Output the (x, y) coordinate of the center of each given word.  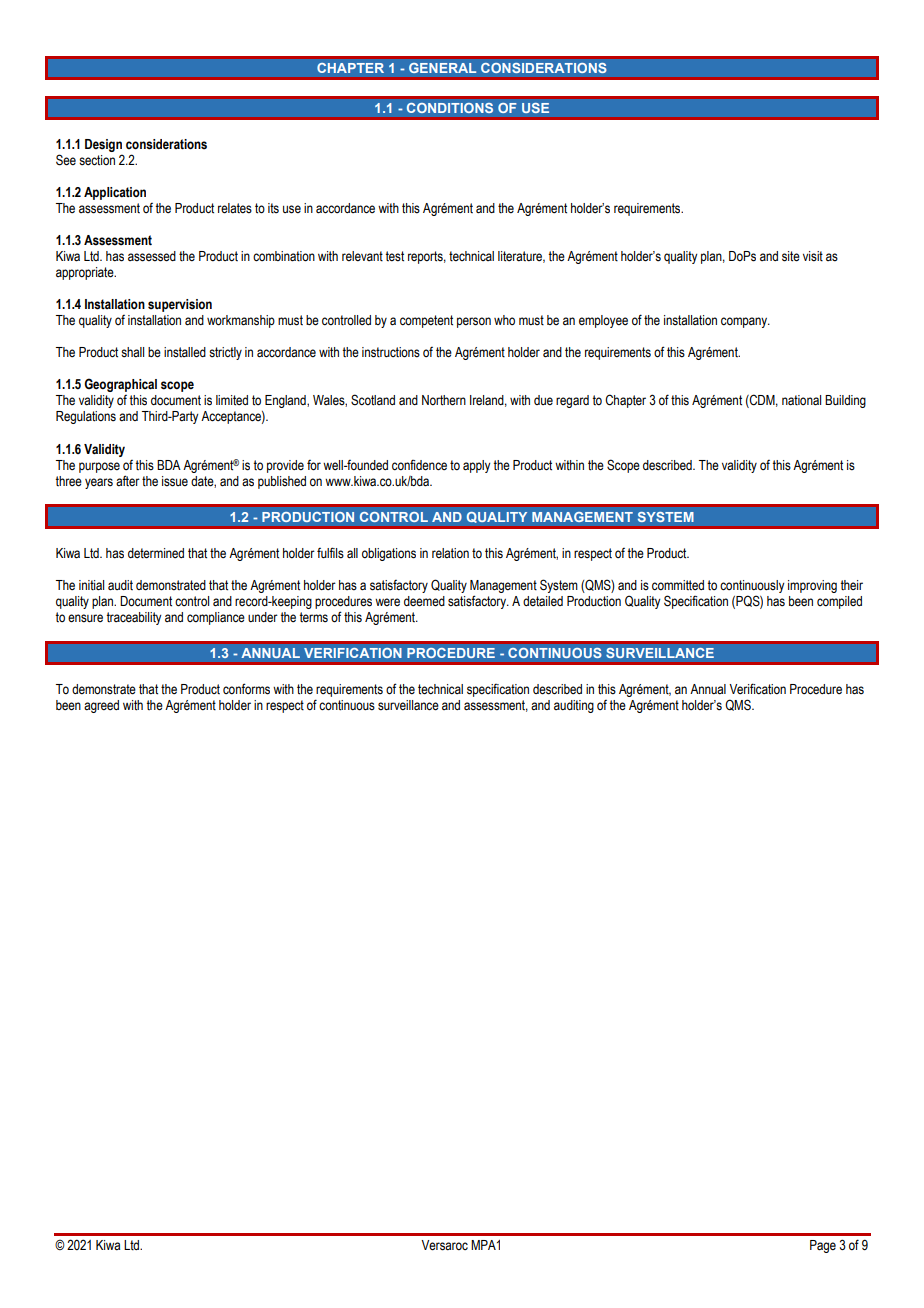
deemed (424, 601)
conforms (246, 689)
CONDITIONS (450, 108)
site (791, 256)
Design (103, 145)
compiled (839, 602)
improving (812, 586)
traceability (134, 618)
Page (823, 1246)
